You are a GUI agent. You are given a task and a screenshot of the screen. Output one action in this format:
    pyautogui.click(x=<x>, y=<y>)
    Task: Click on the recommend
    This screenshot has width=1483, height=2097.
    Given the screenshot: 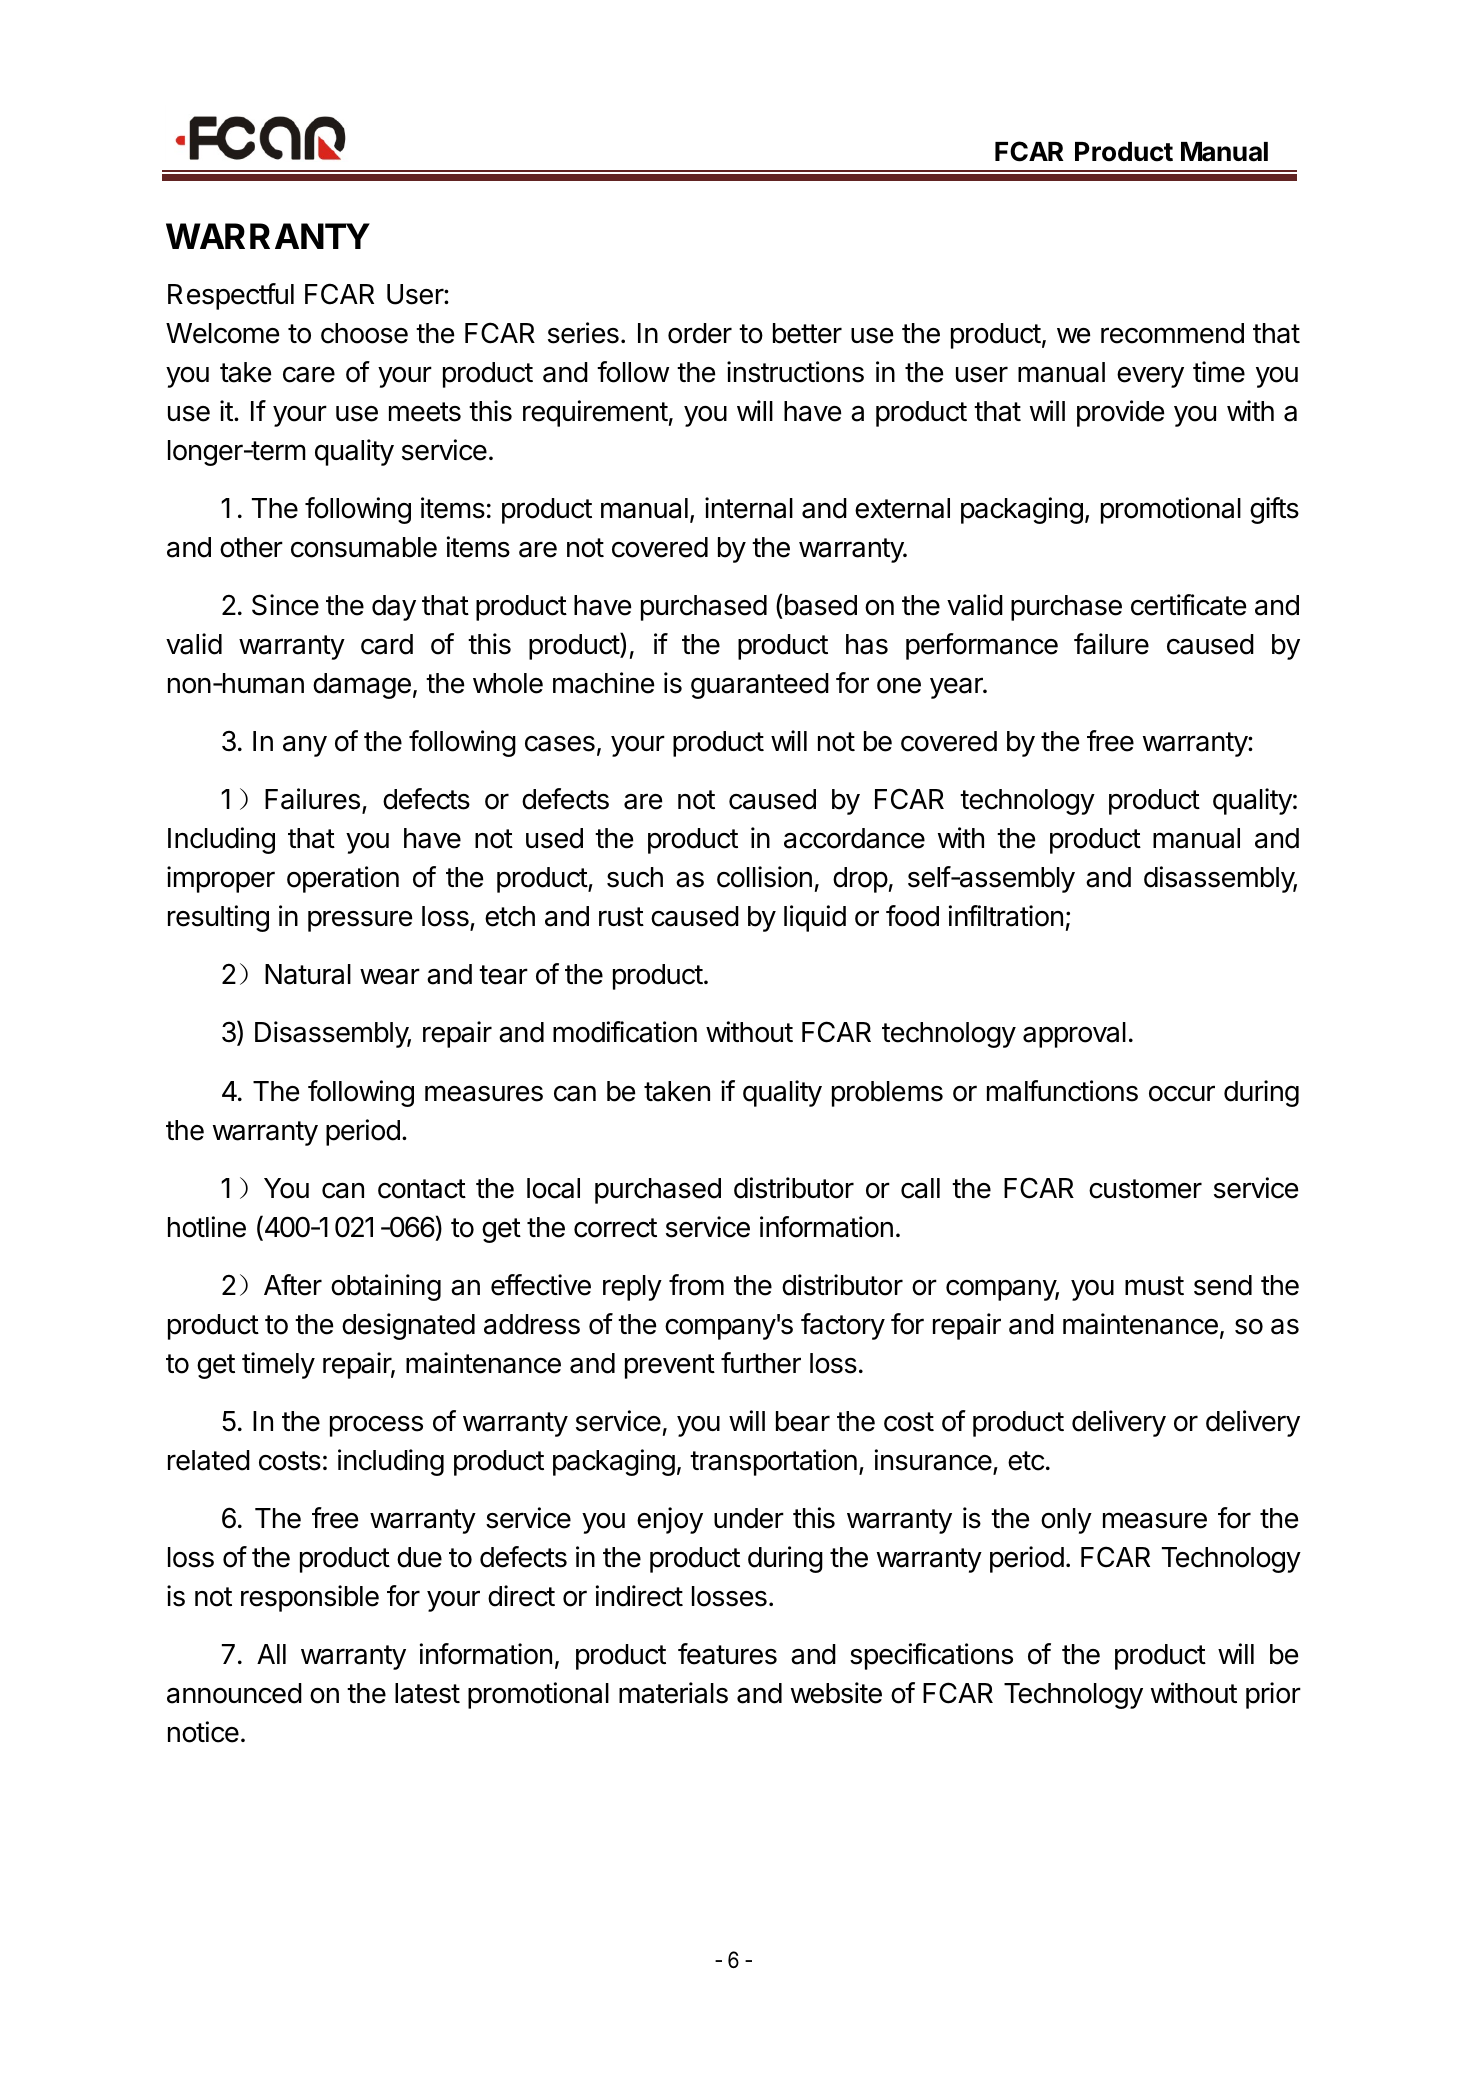 What is the action you would take?
    pyautogui.click(x=1172, y=333)
